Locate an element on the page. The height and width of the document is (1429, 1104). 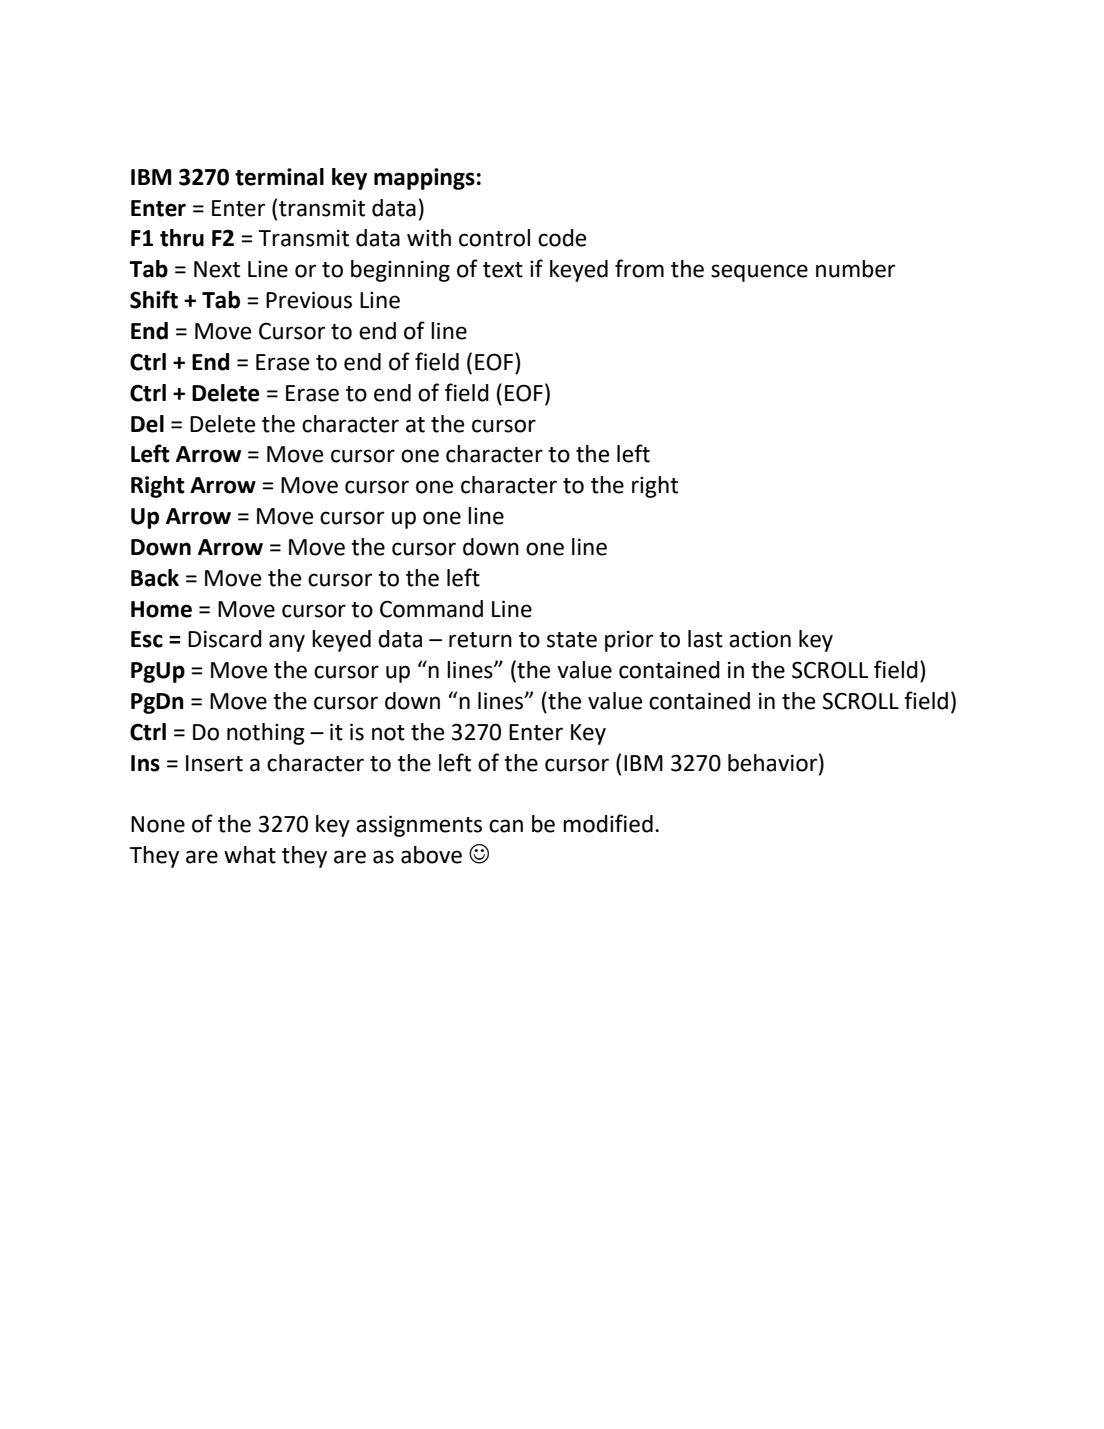
what is located at coordinates (250, 855).
